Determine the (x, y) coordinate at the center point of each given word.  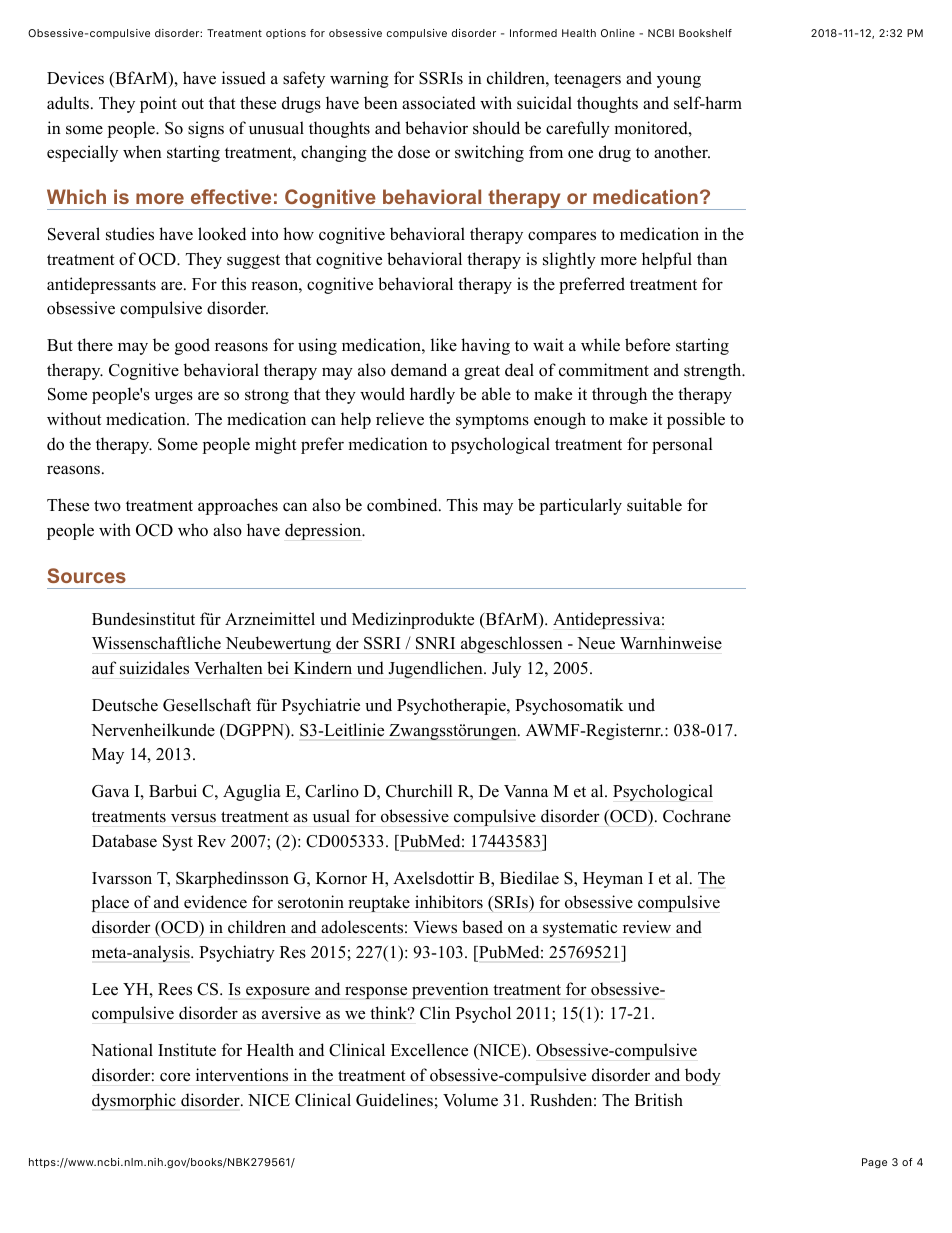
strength (714, 371)
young (679, 81)
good (192, 346)
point (158, 104)
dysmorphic (134, 1101)
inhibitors (449, 902)
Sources (86, 575)
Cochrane (697, 816)
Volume (470, 1100)
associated (439, 103)
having (485, 346)
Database (124, 841)
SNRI (435, 643)
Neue (596, 643)
